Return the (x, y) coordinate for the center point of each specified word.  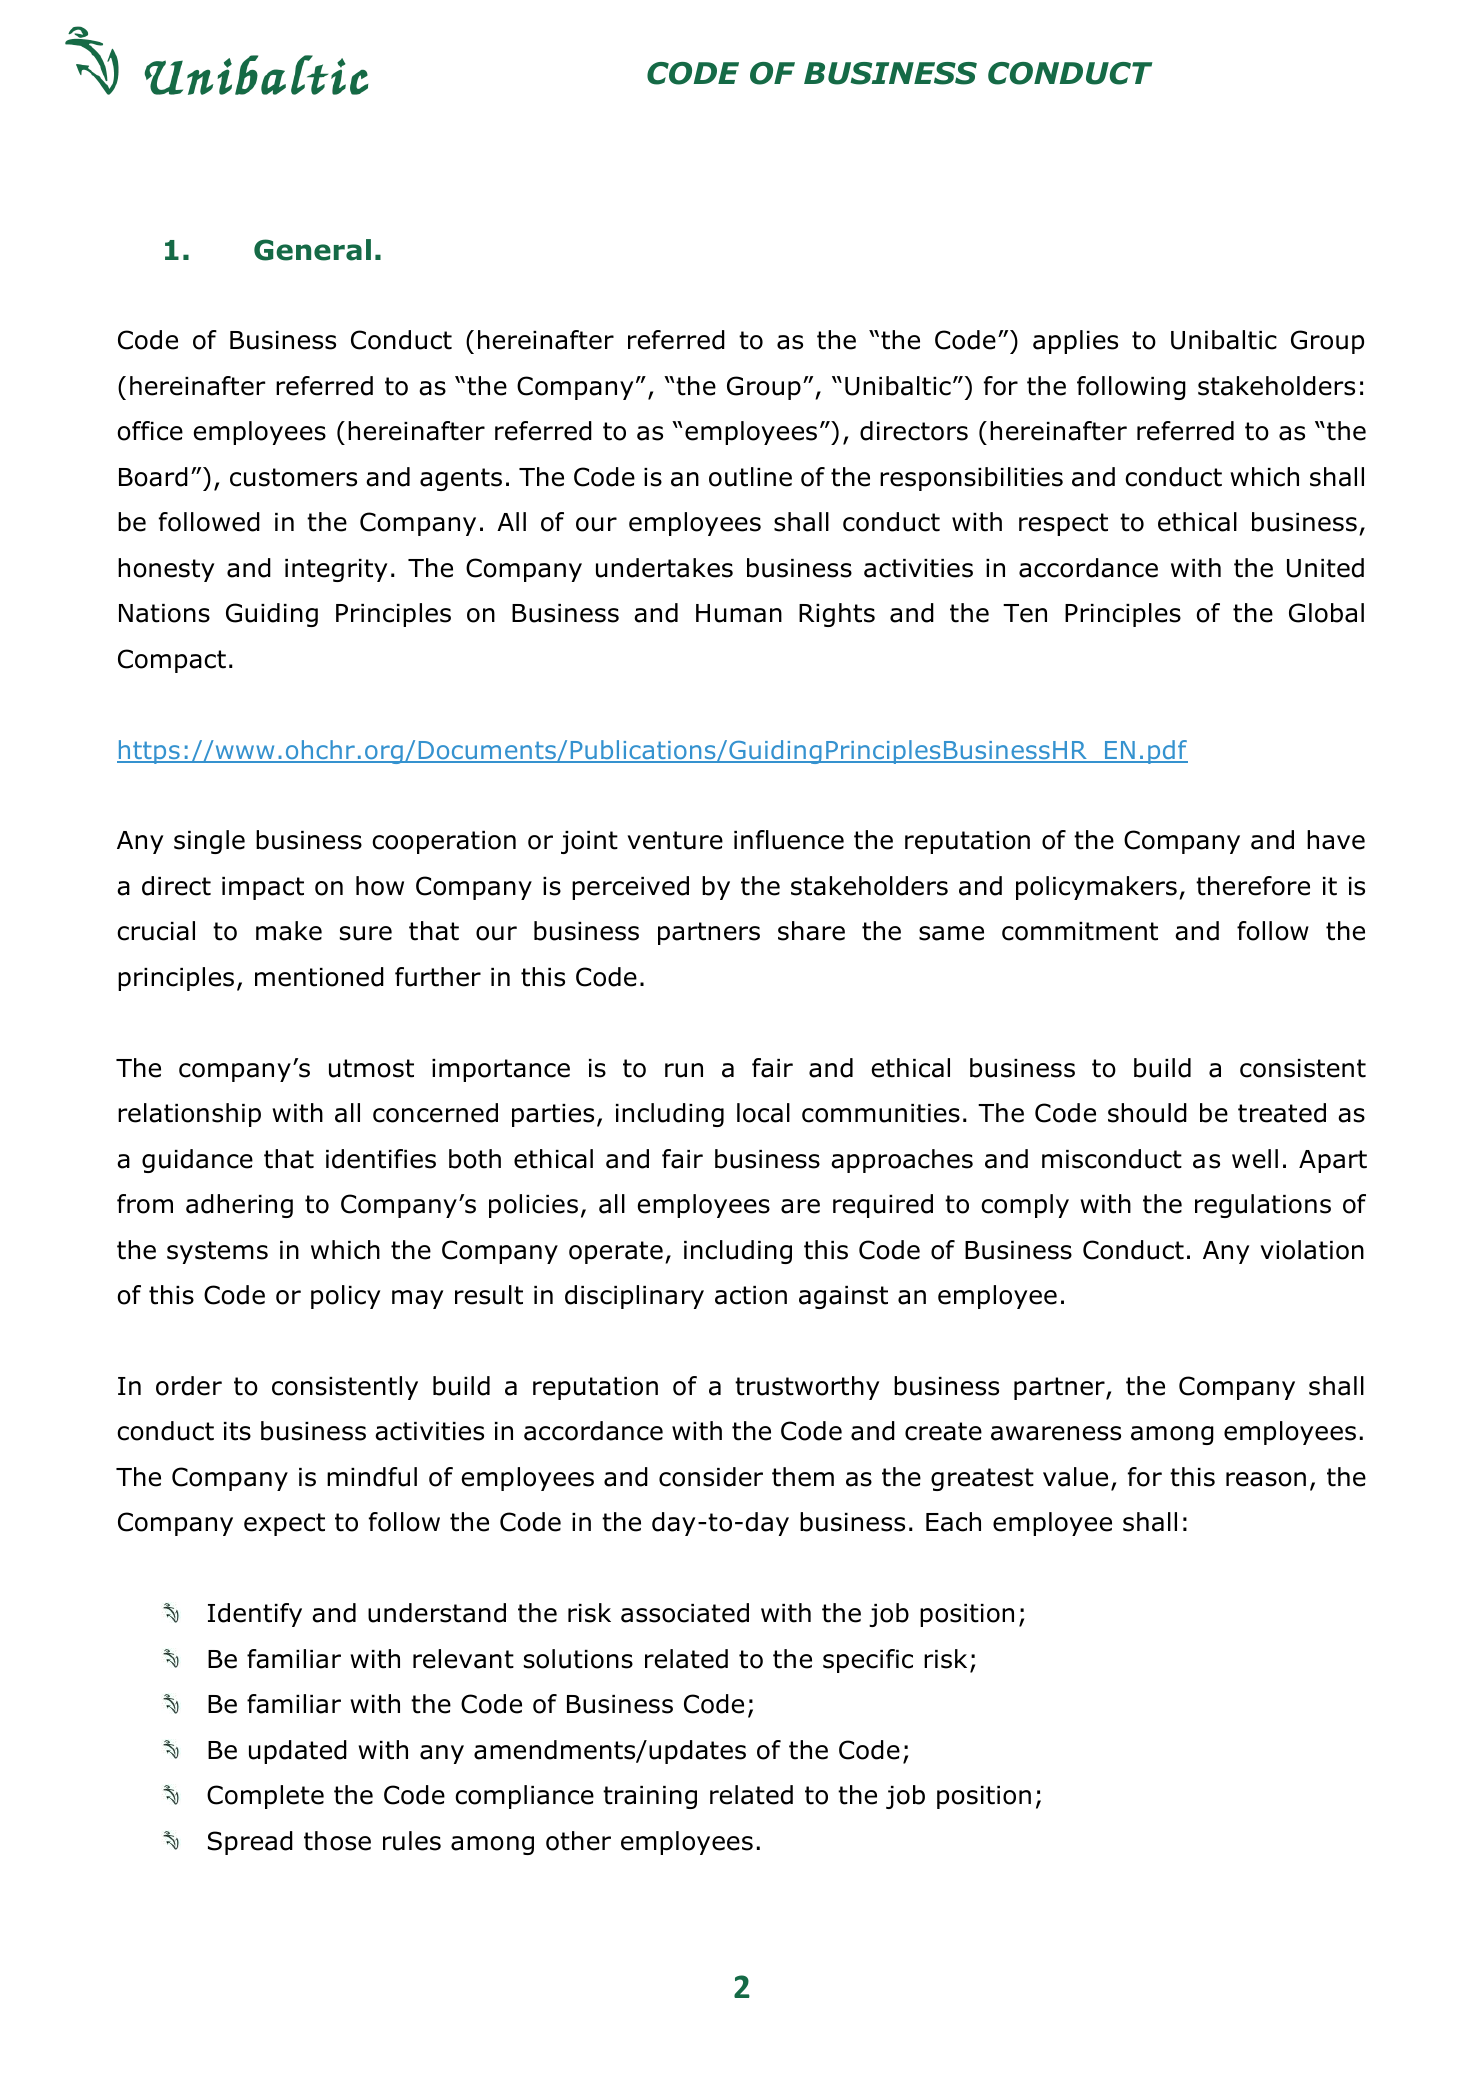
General (312, 250)
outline (750, 477)
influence (789, 840)
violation (1312, 1250)
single (209, 842)
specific (868, 1661)
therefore (1253, 886)
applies (1075, 342)
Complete (265, 1797)
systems (217, 1252)
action (751, 1295)
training (650, 1797)
